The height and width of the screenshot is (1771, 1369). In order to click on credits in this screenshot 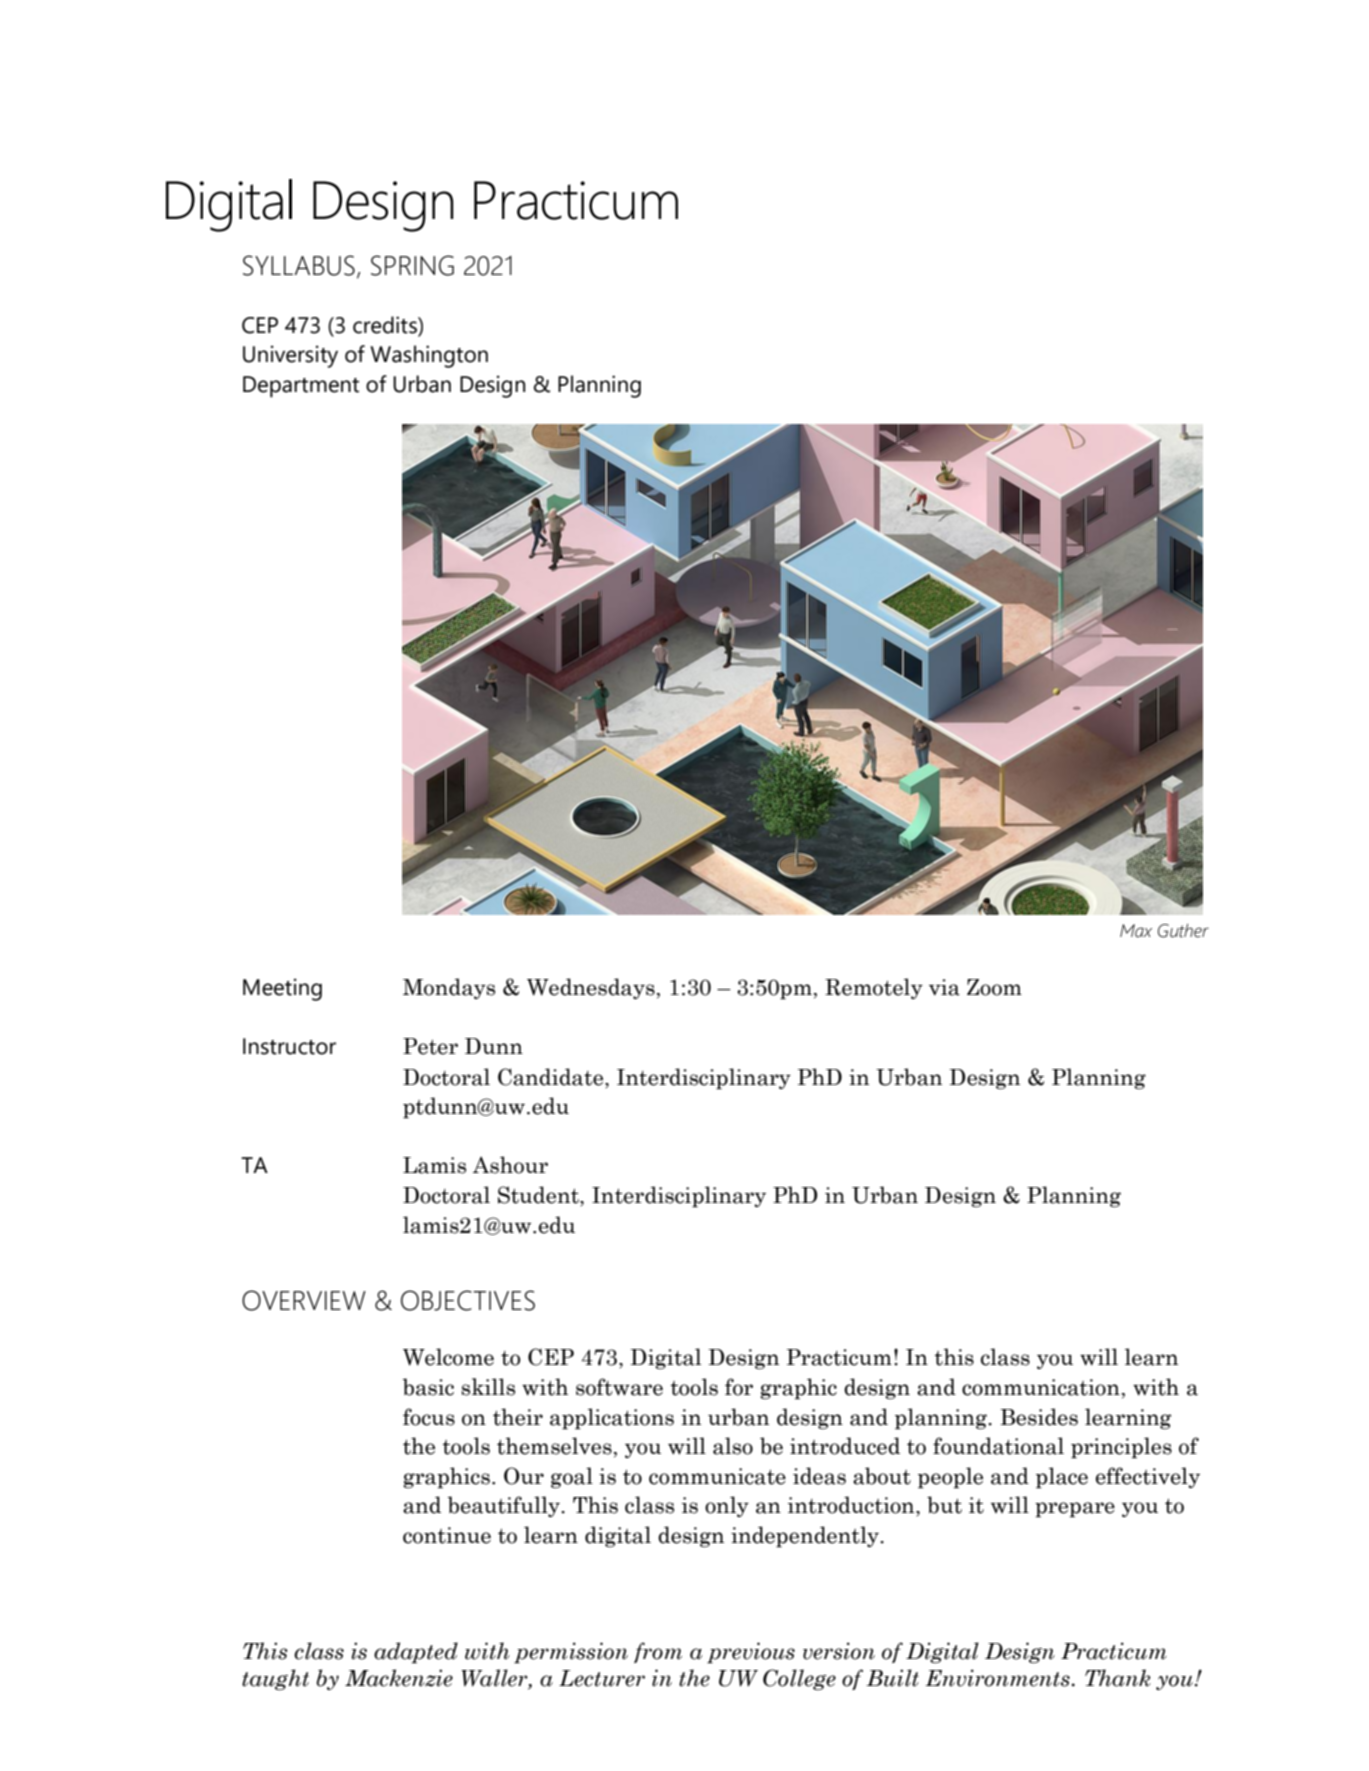, I will do `click(386, 325)`.
